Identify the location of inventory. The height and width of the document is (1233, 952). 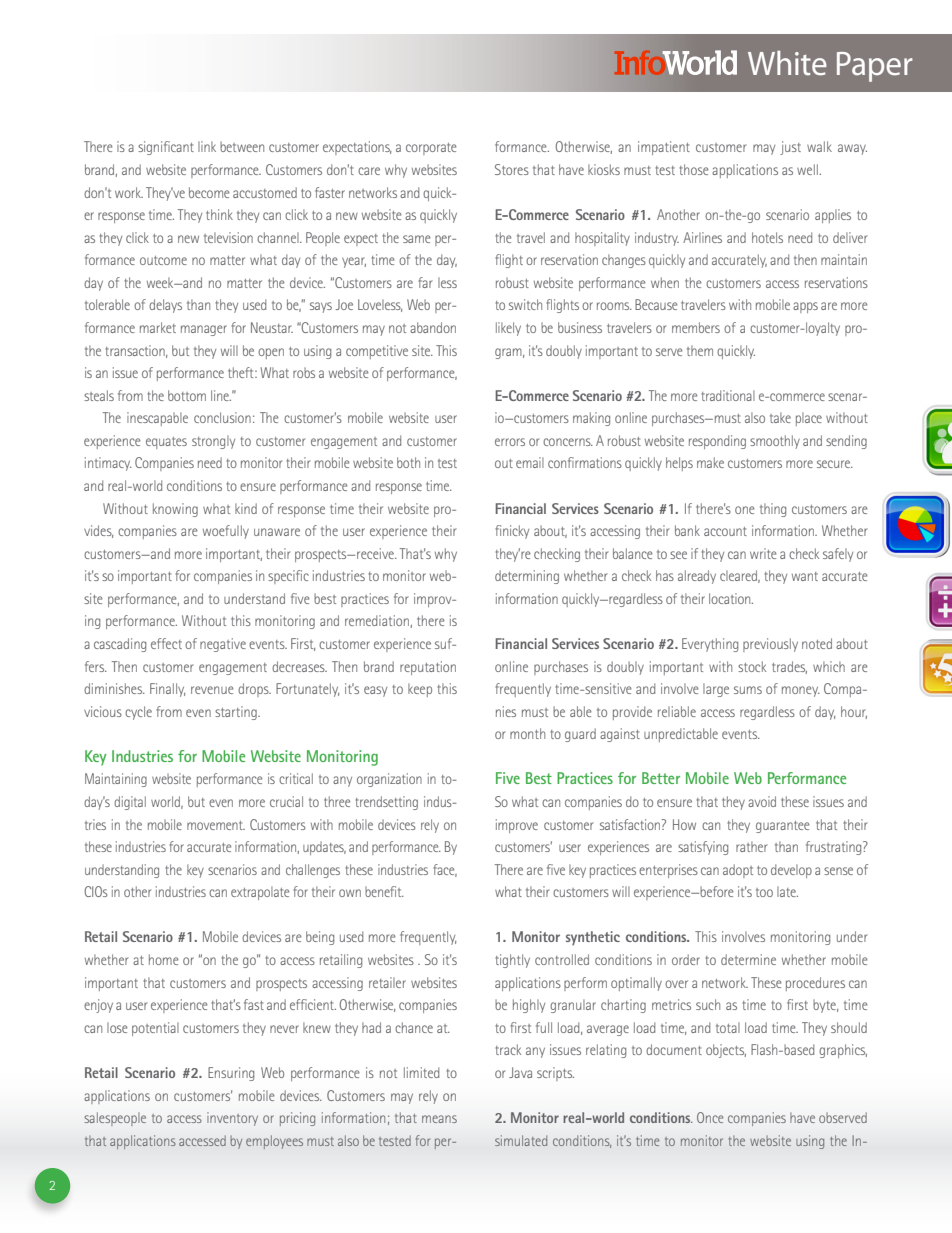
(232, 1119).
